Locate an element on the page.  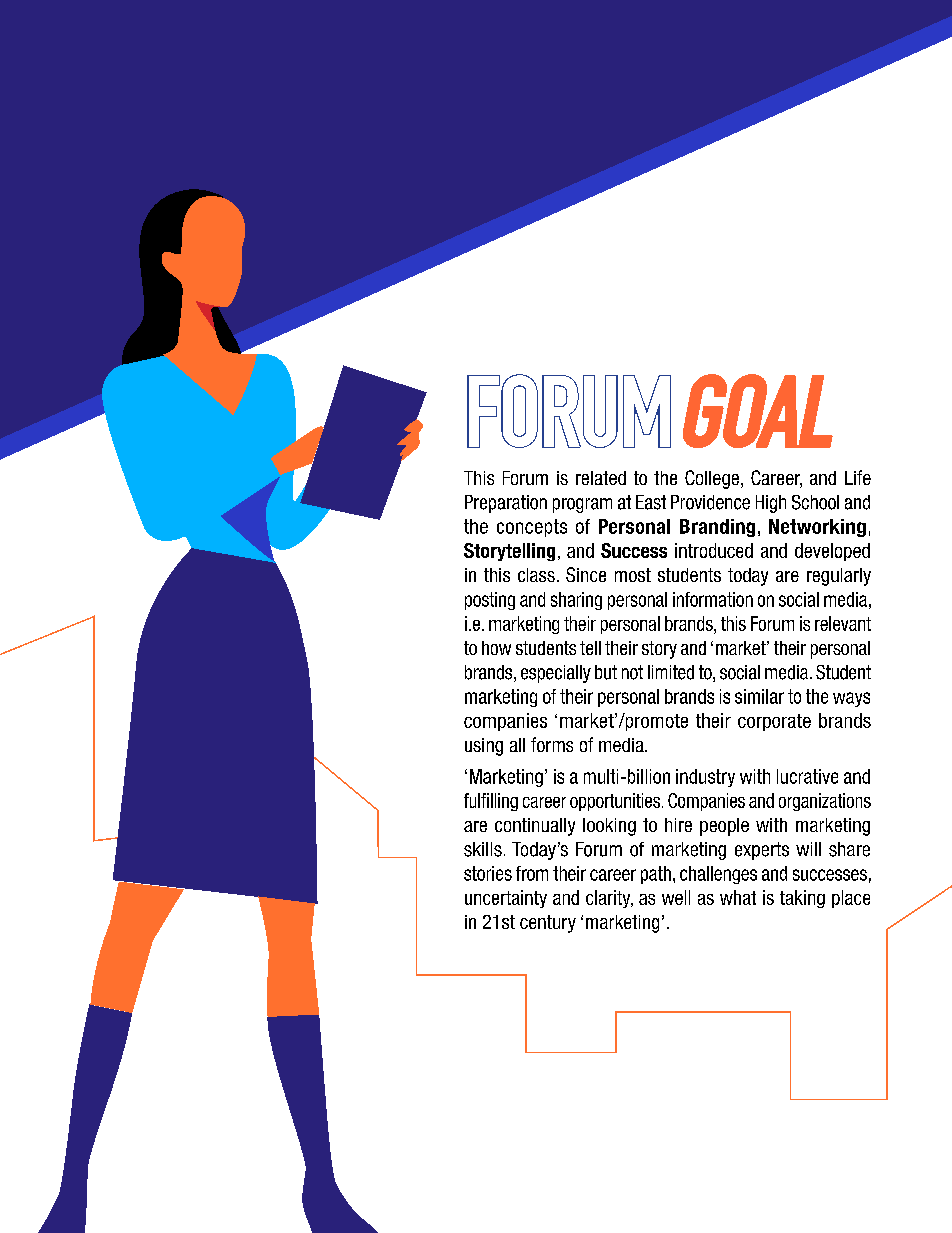
School is located at coordinates (815, 502).
